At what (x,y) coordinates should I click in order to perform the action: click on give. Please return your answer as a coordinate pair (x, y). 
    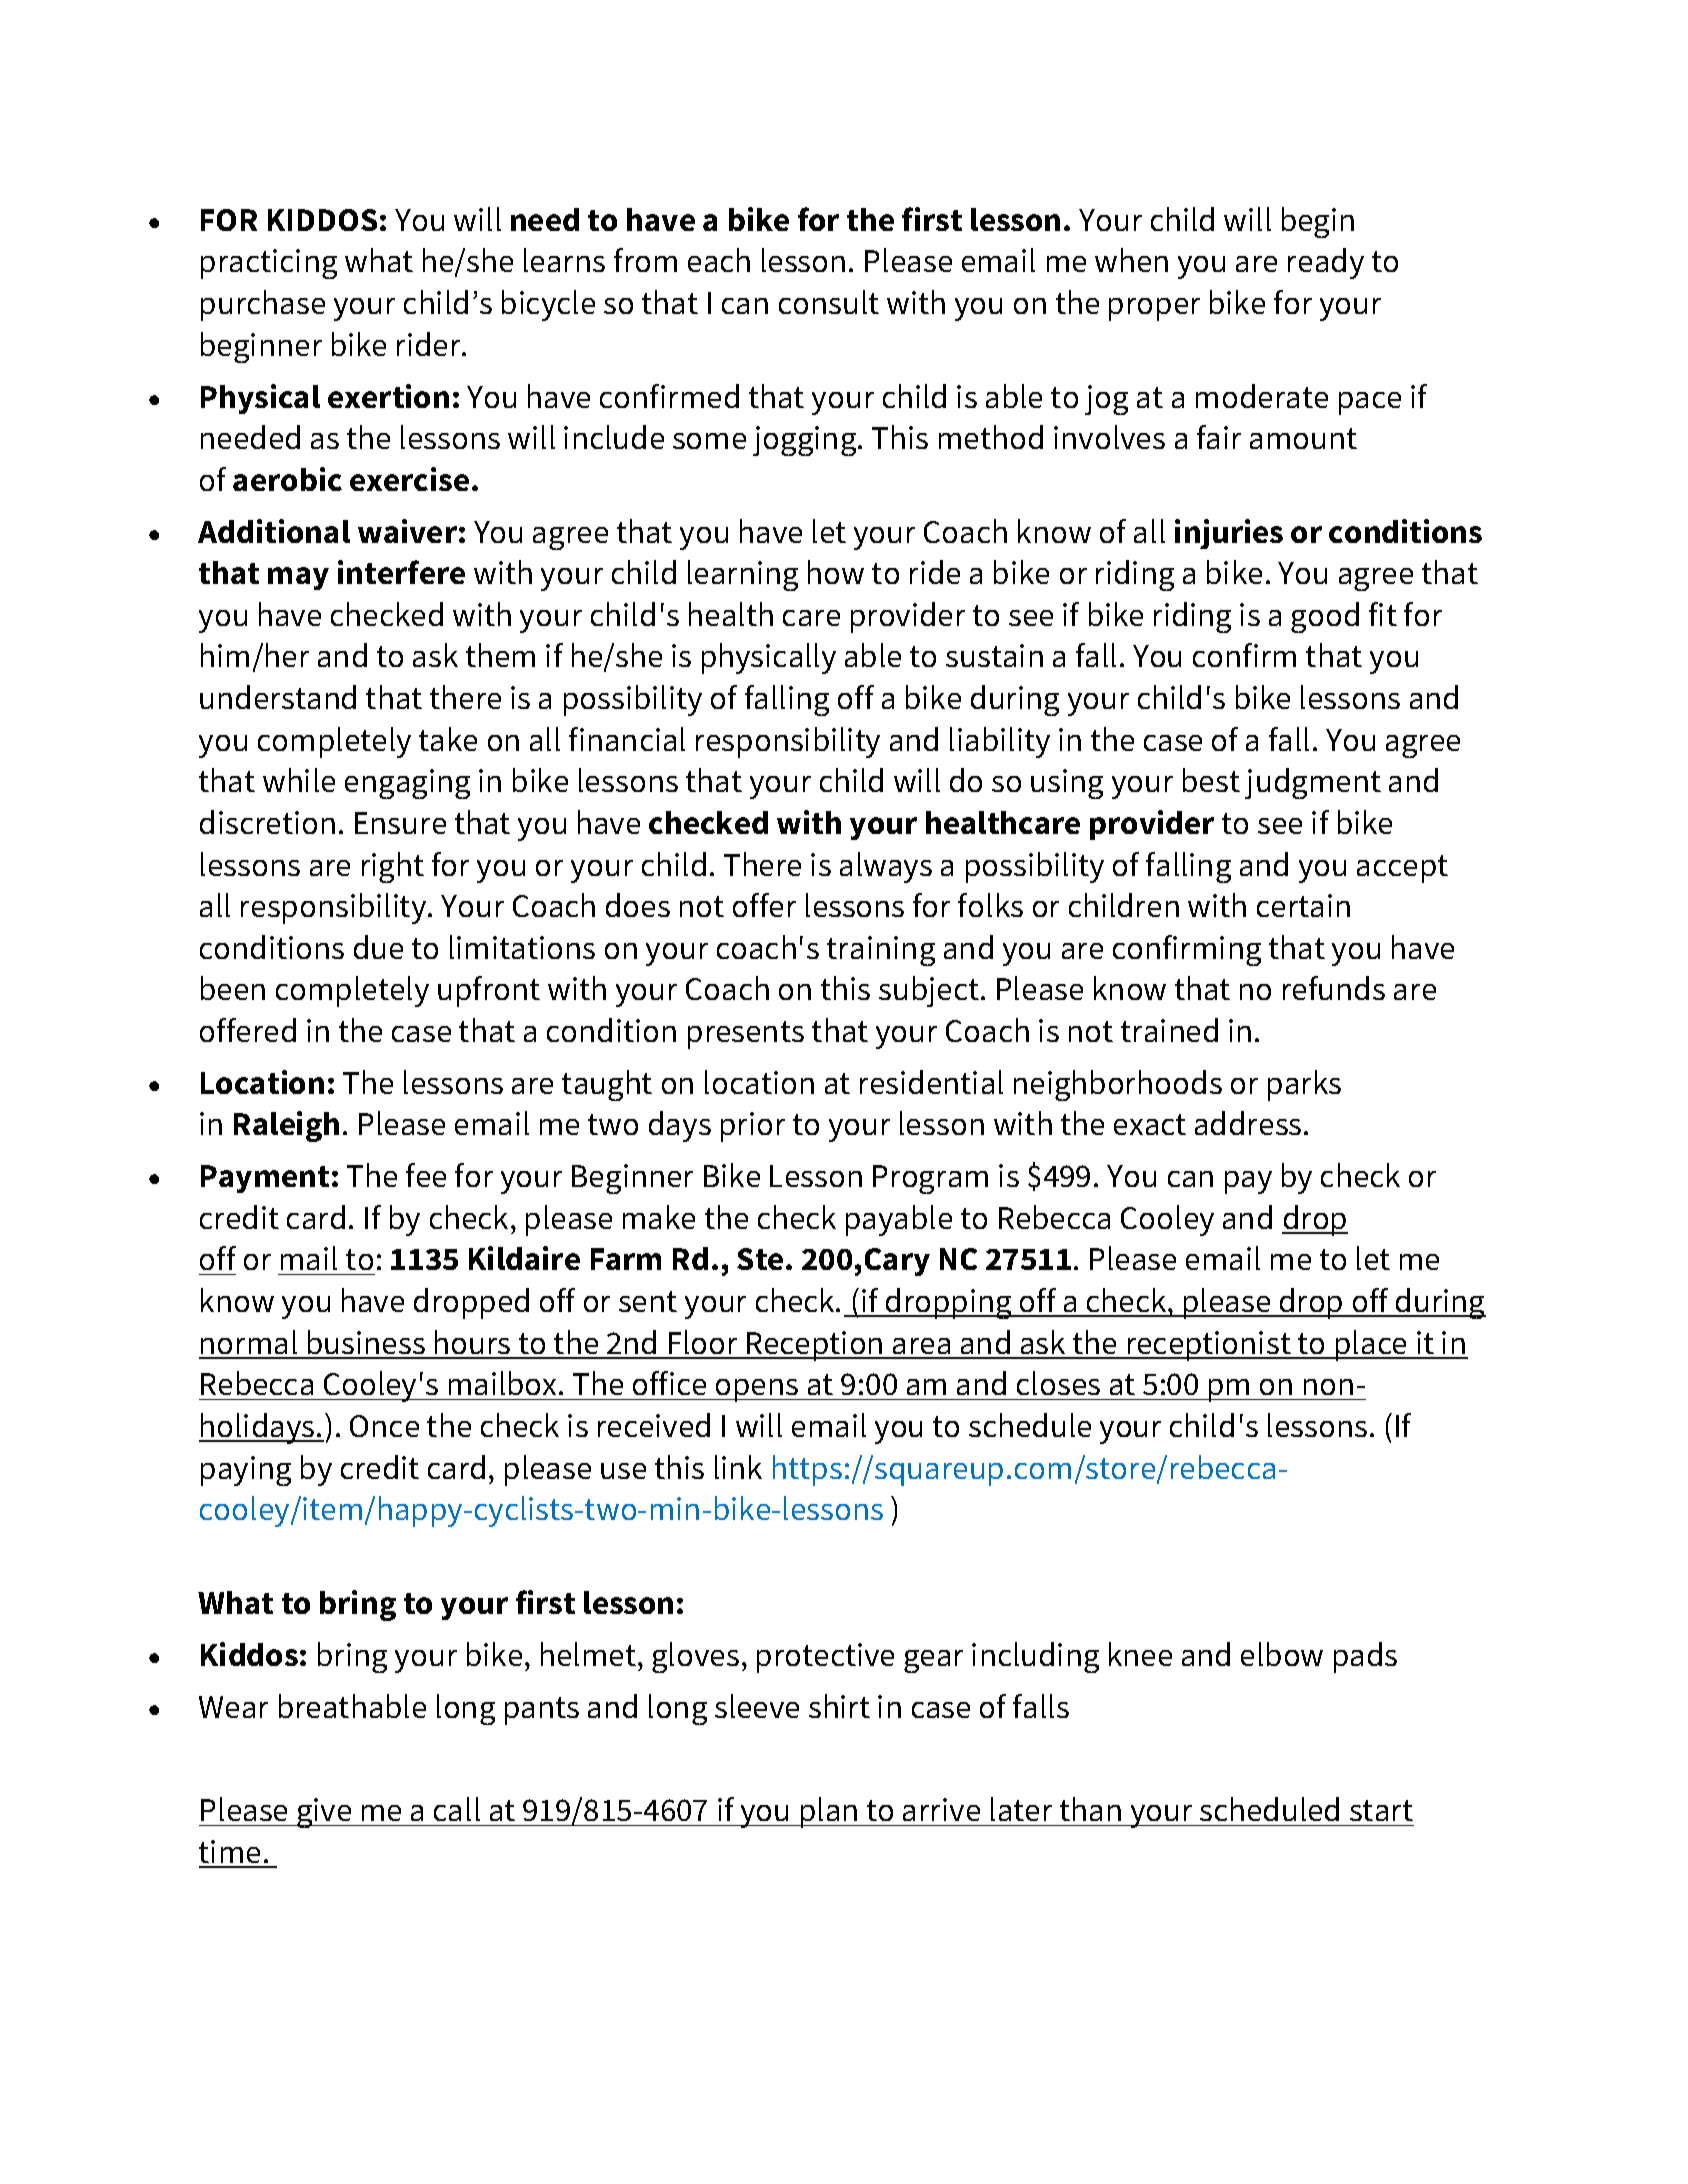
    Looking at the image, I should click on (324, 1813).
